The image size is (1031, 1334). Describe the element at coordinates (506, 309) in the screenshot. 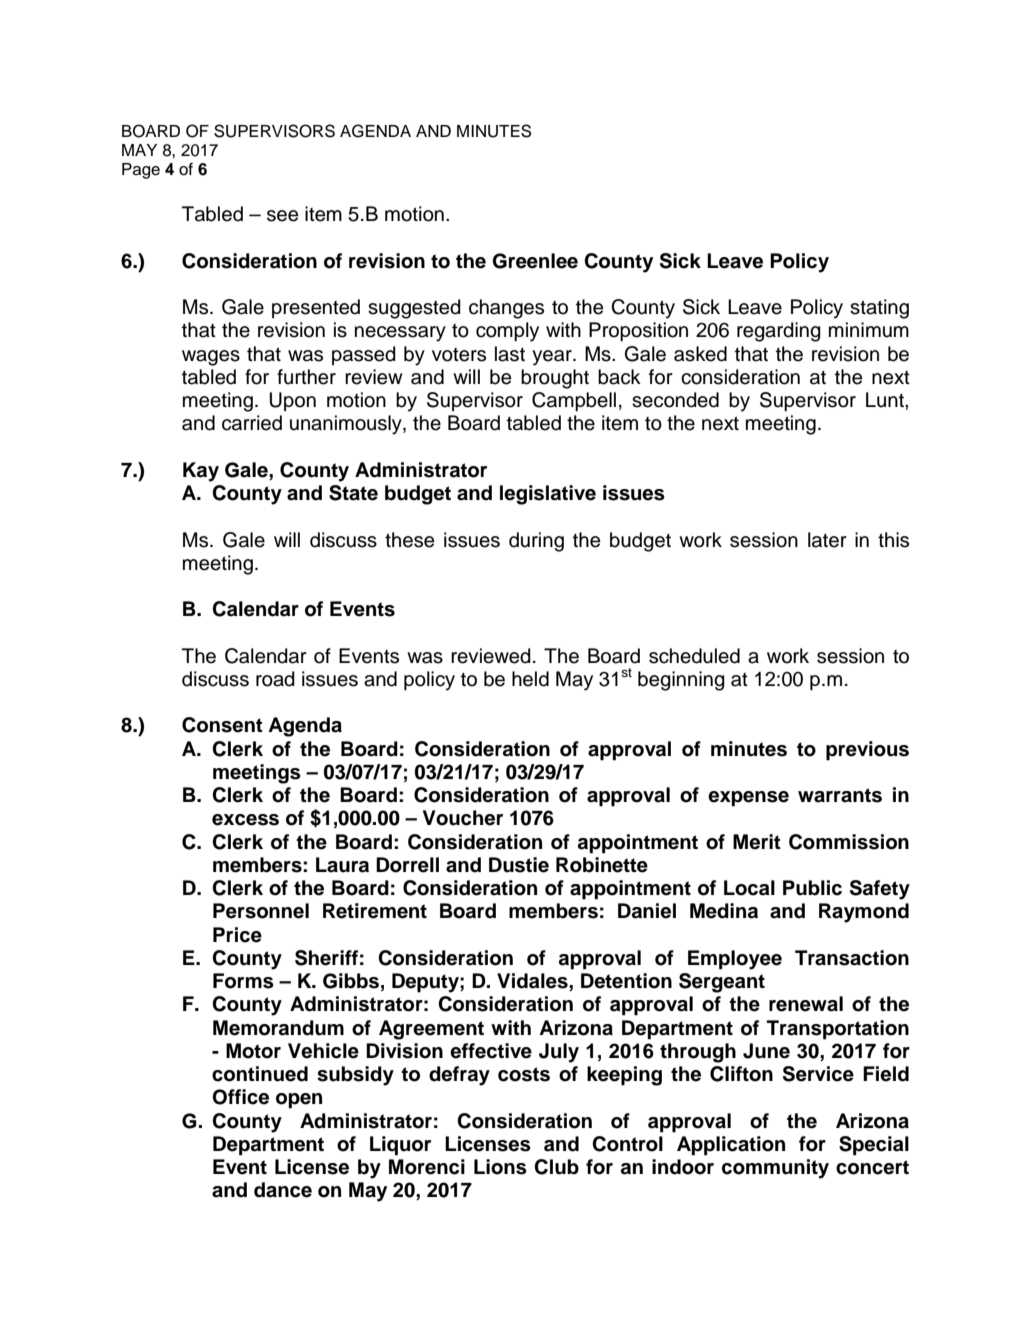

I see `changes` at that location.
